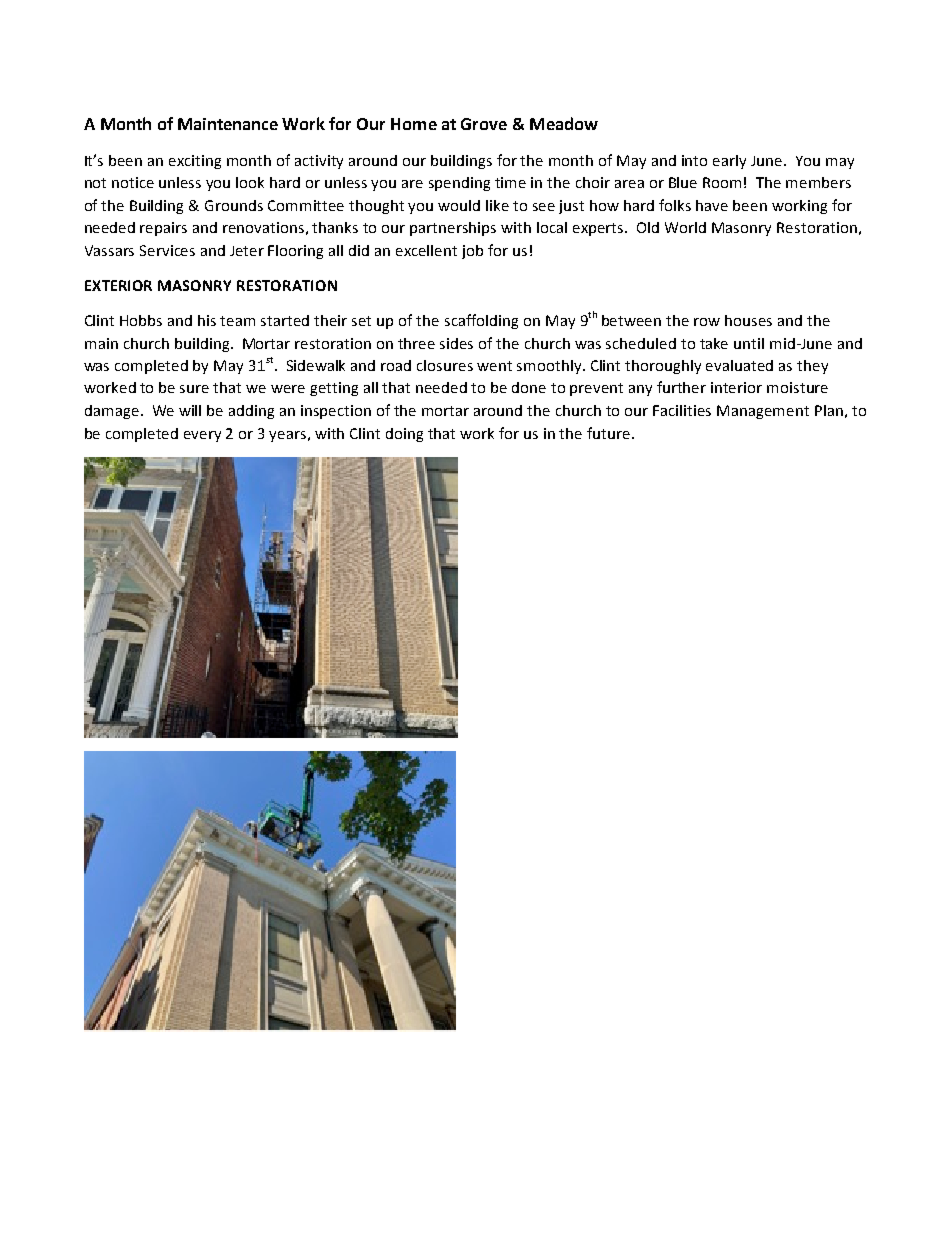  What do you see at coordinates (729, 162) in the document?
I see `early` at bounding box center [729, 162].
